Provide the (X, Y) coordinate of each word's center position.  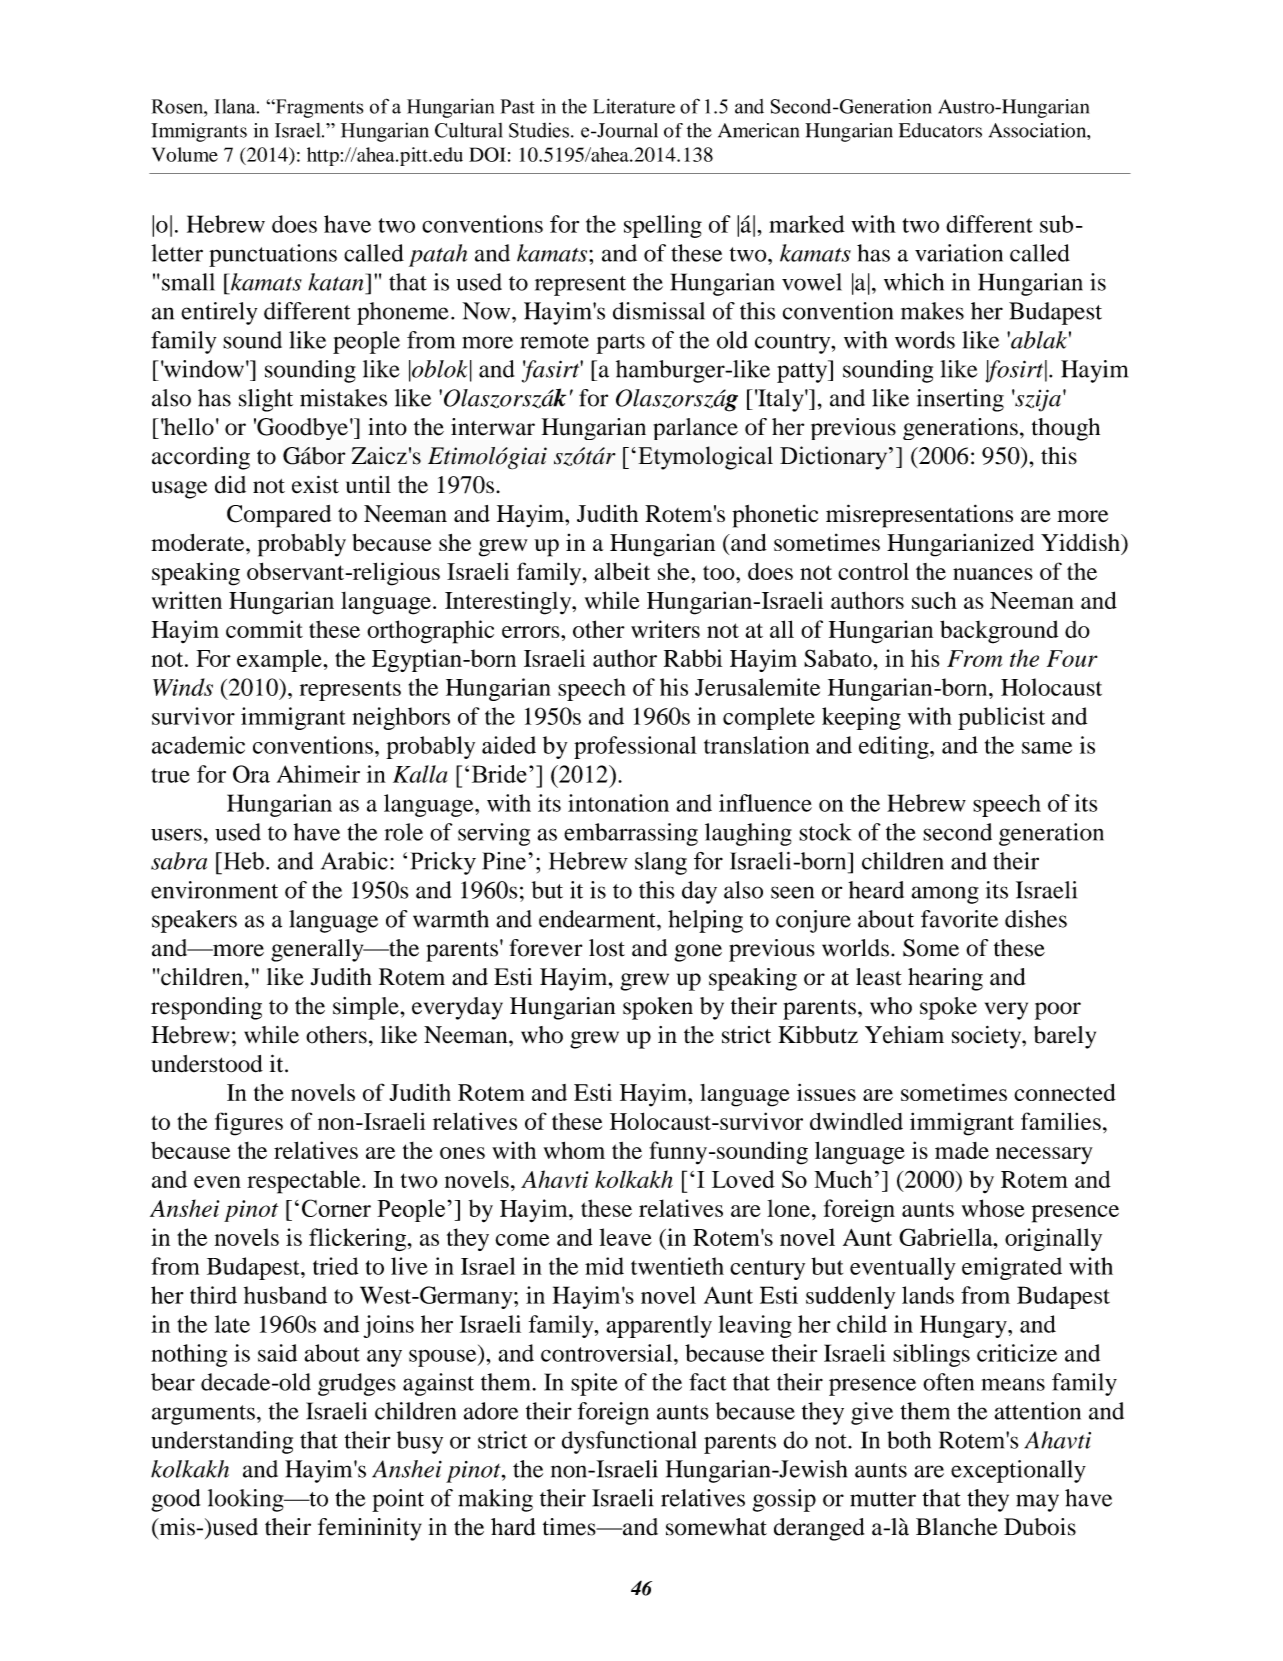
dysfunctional (629, 1442)
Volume (185, 154)
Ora (251, 774)
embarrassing (631, 834)
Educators (940, 130)
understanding (222, 1442)
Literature (634, 106)
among (945, 895)
